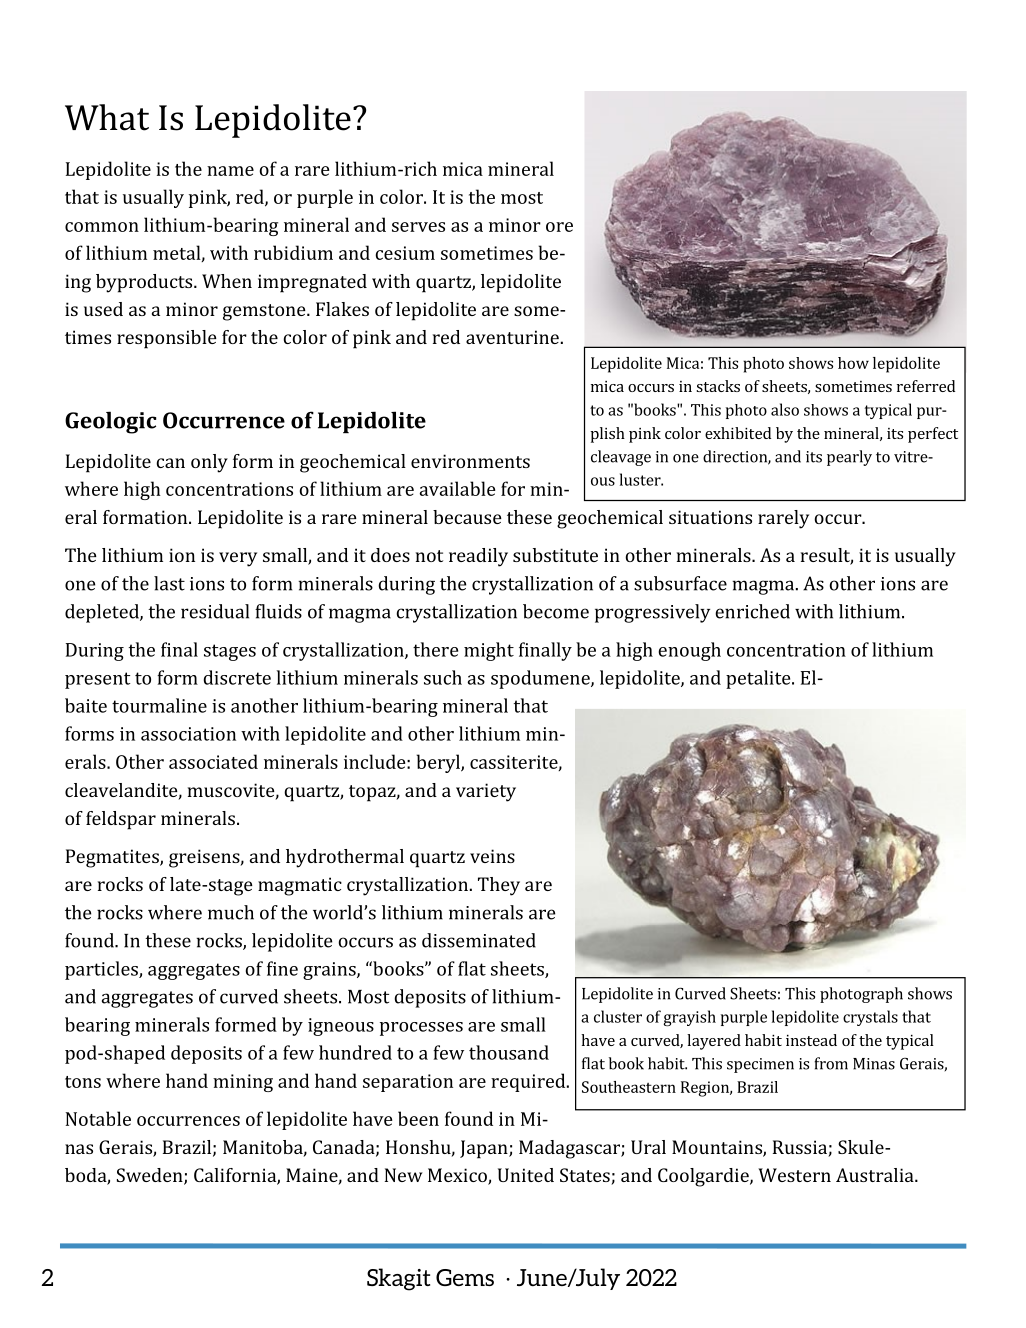 This screenshot has width=1026, height=1328. What do you see at coordinates (811, 1040) in the screenshot?
I see `instead` at bounding box center [811, 1040].
